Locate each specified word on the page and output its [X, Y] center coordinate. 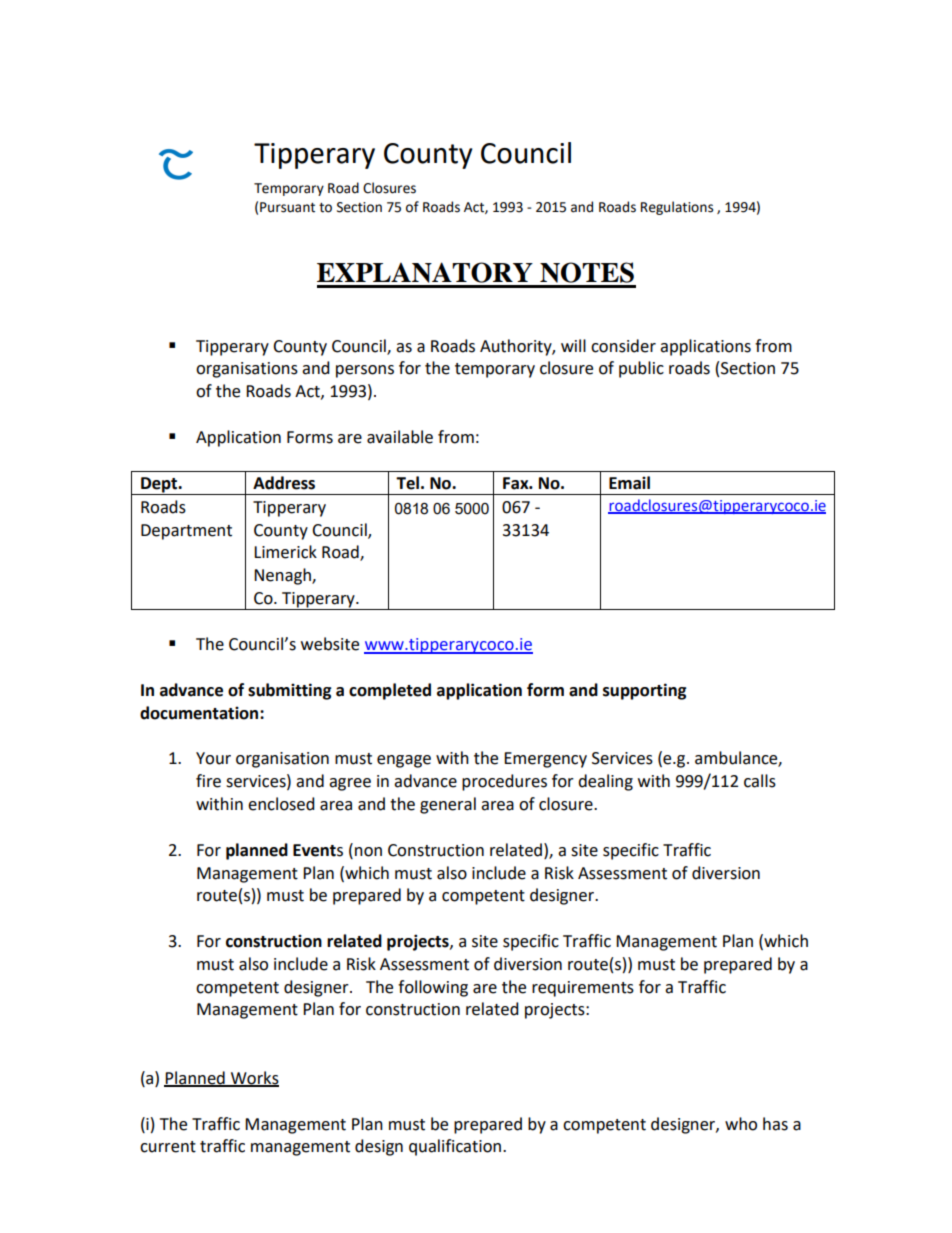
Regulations [677, 208]
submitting [290, 691]
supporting [645, 691]
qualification [456, 1147]
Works [254, 1078]
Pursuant [287, 207]
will [573, 345]
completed [390, 691]
